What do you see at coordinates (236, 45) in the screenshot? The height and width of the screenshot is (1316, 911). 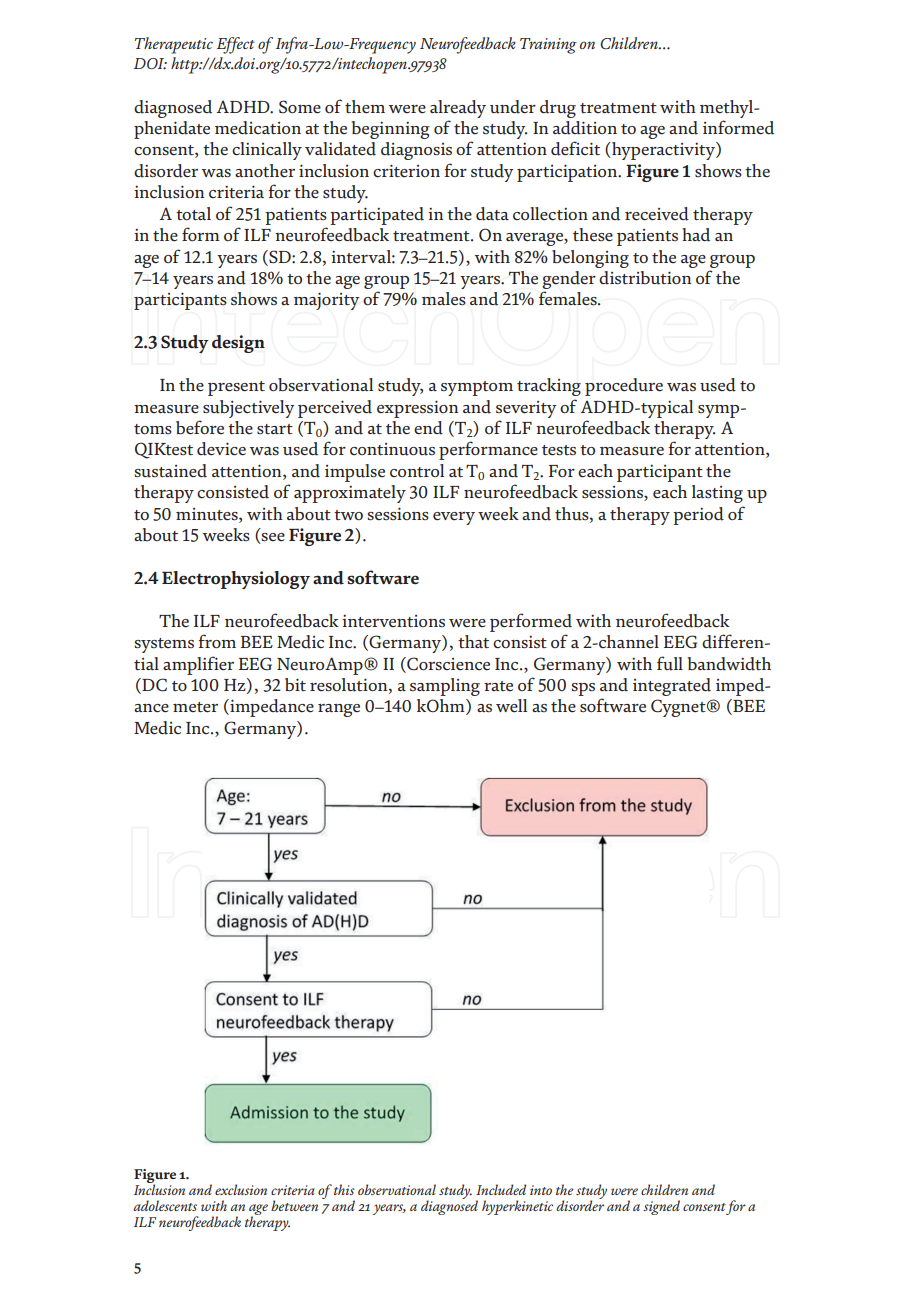 I see `Effect` at bounding box center [236, 45].
